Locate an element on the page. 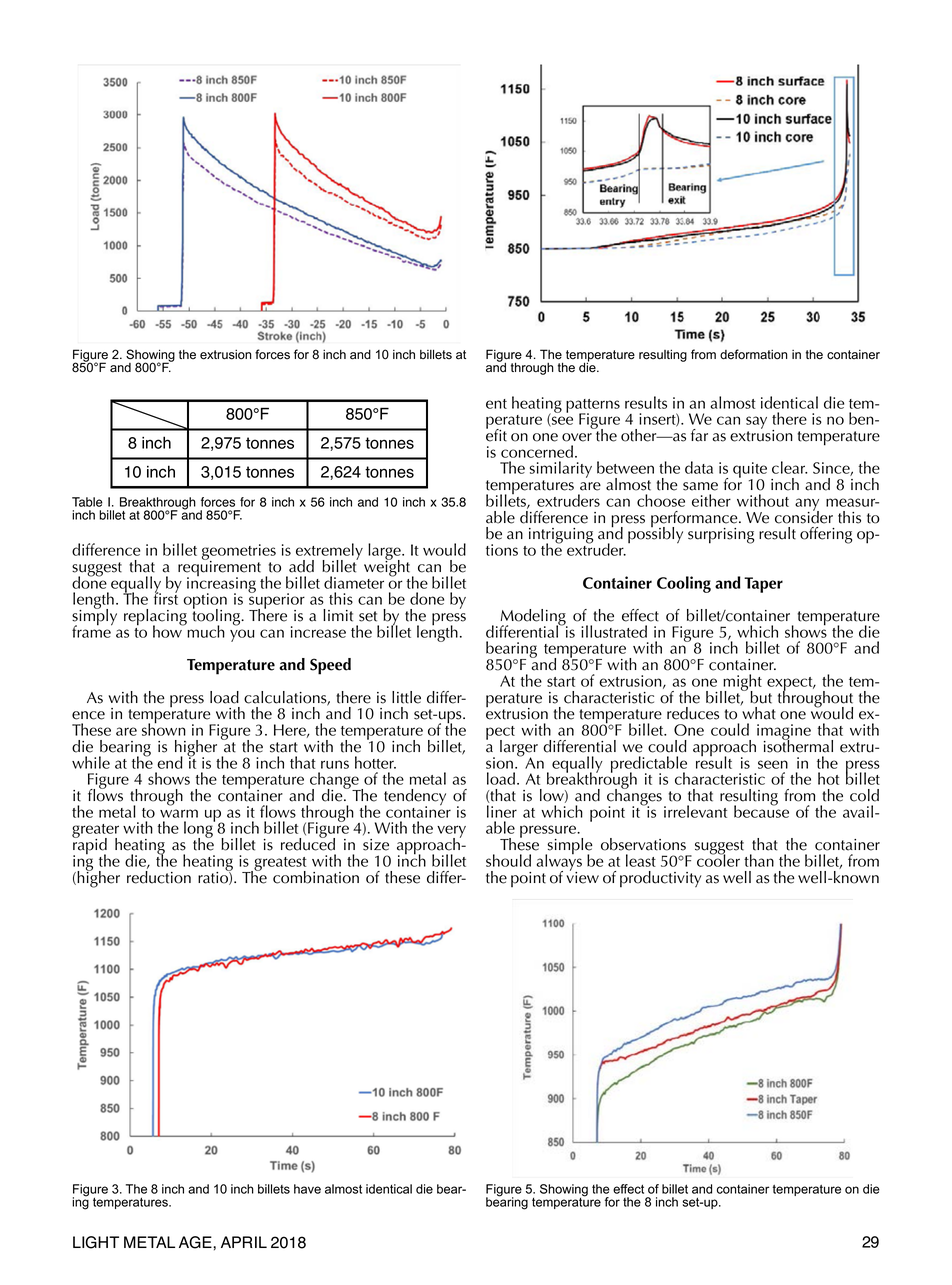  than is located at coordinates (759, 860).
